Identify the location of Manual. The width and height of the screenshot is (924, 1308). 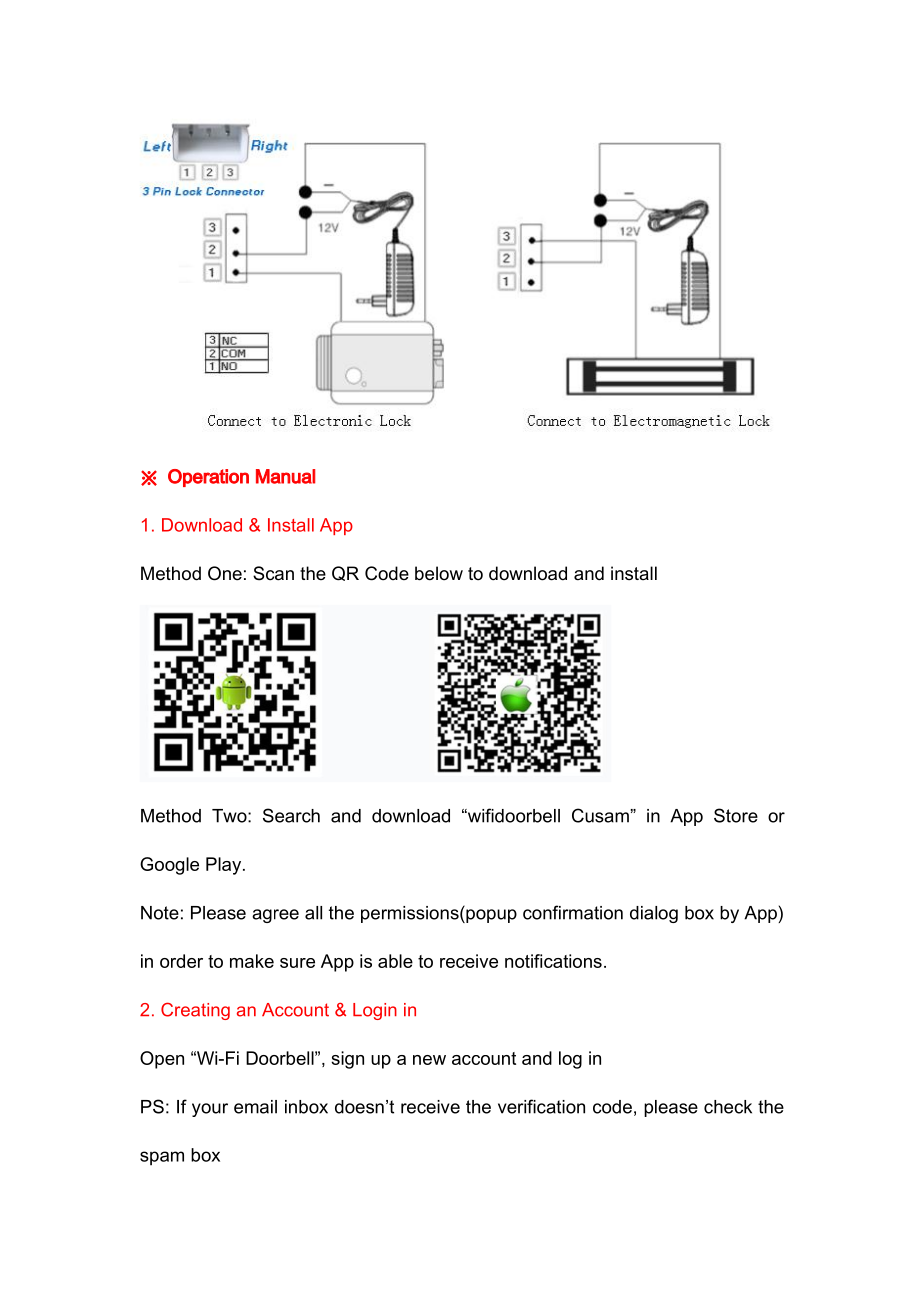
(285, 476).
